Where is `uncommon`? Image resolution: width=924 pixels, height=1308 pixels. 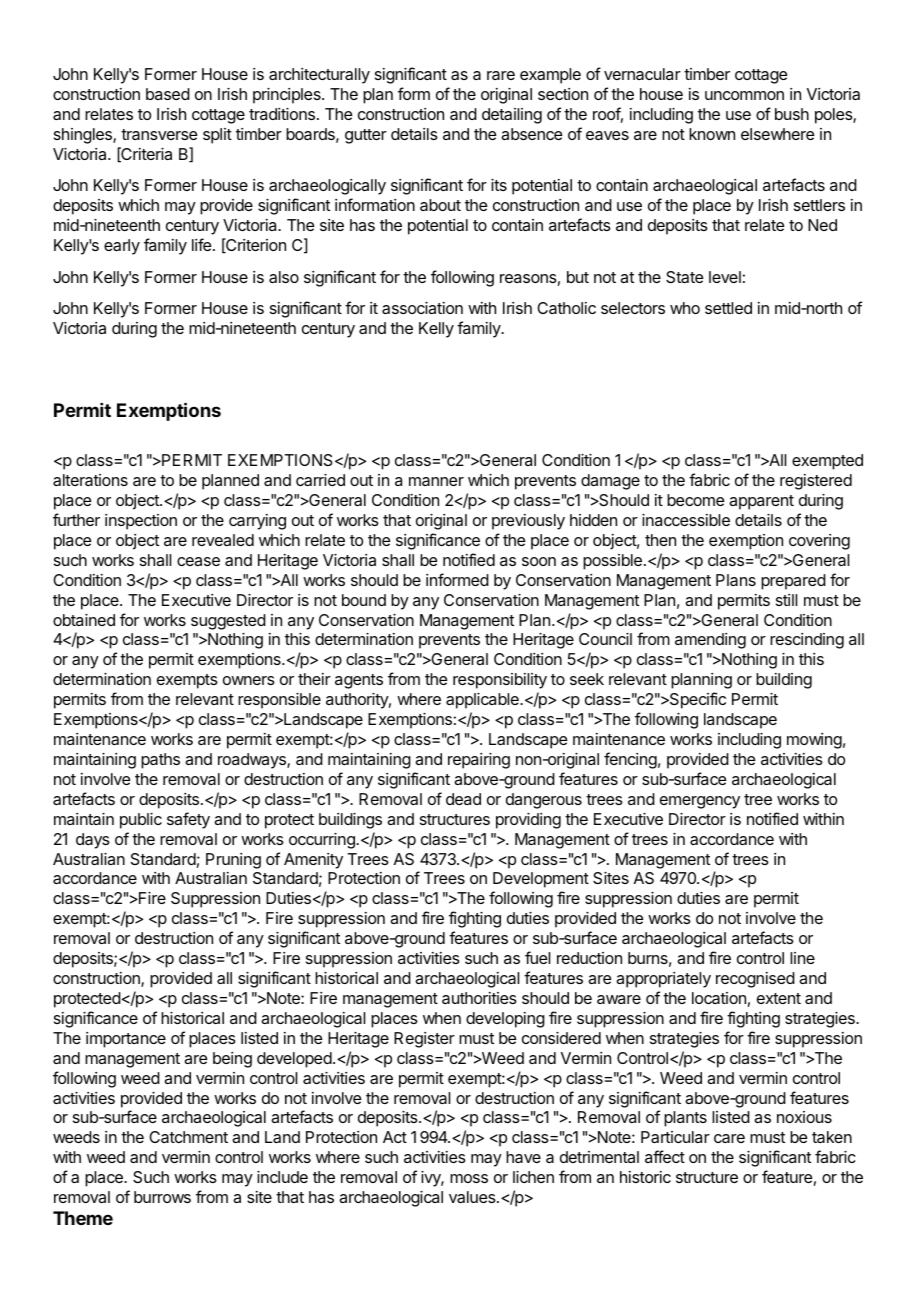
uncommon is located at coordinates (744, 95).
